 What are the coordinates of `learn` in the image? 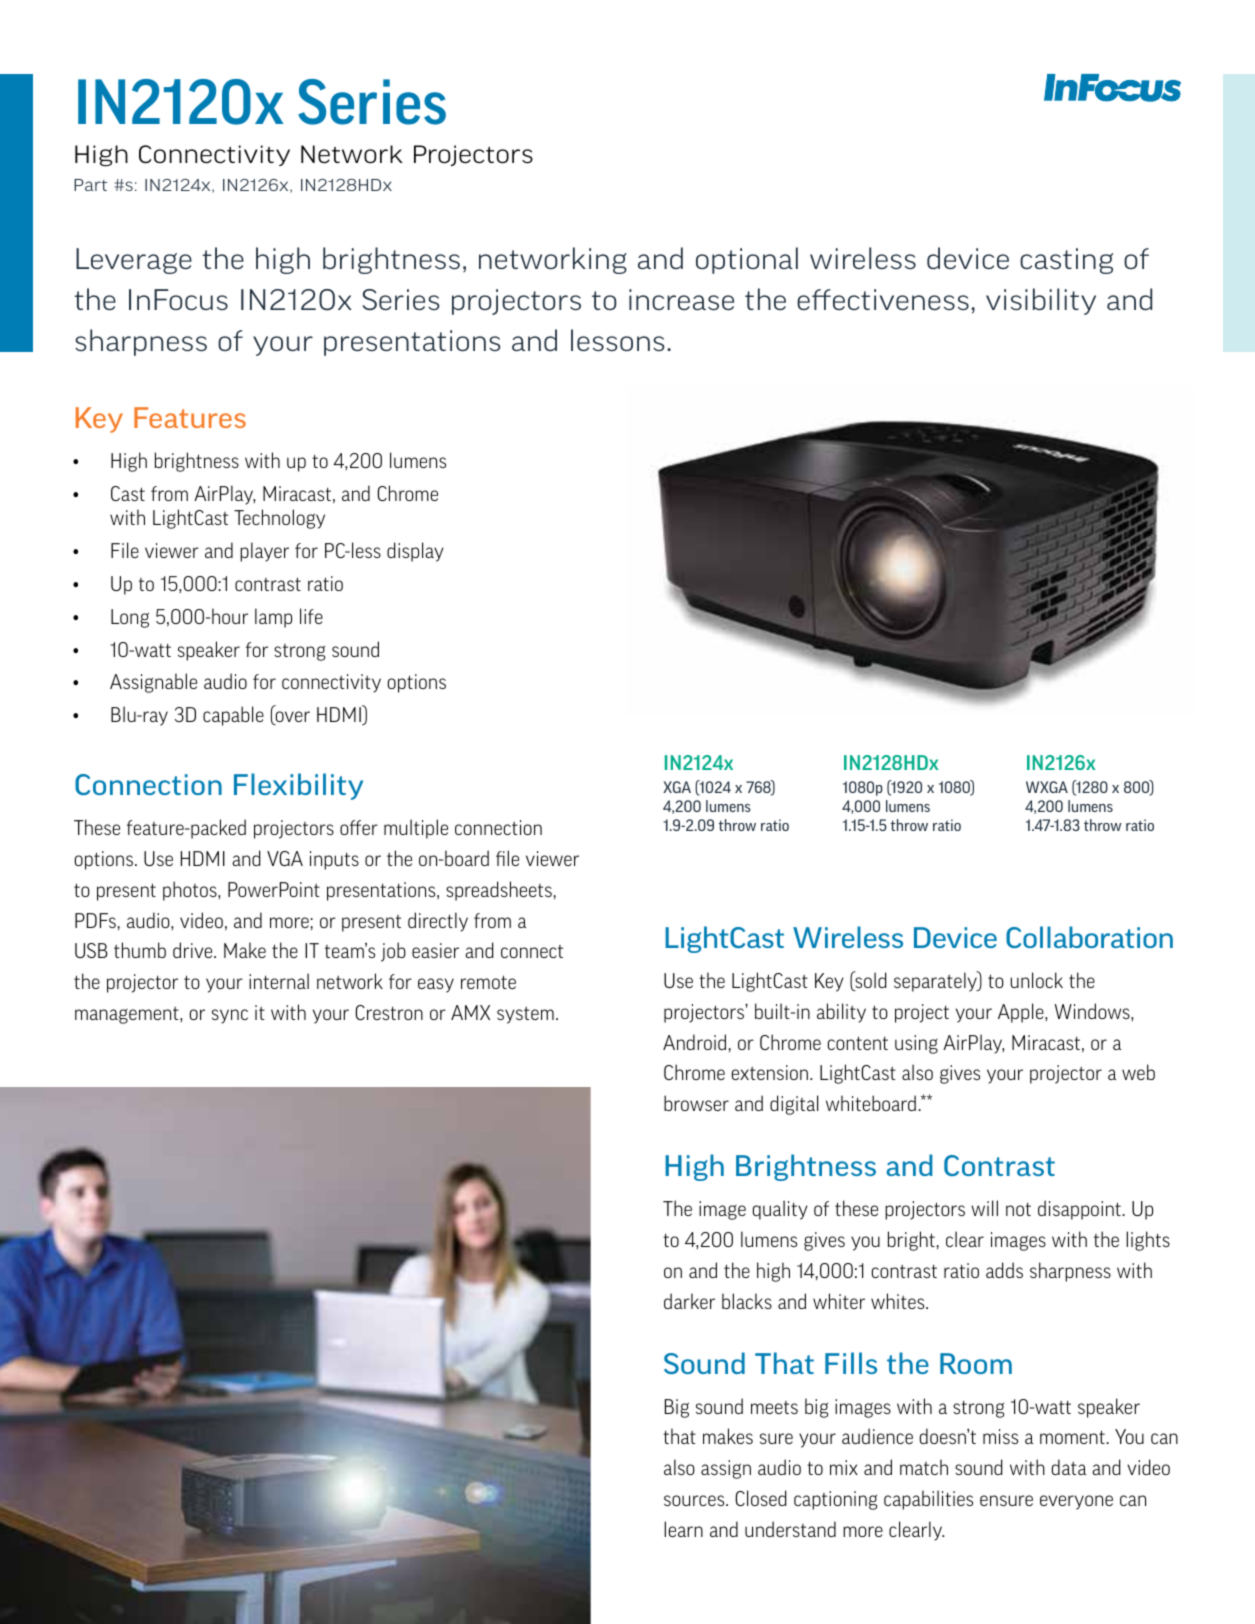 It's located at (683, 1529).
